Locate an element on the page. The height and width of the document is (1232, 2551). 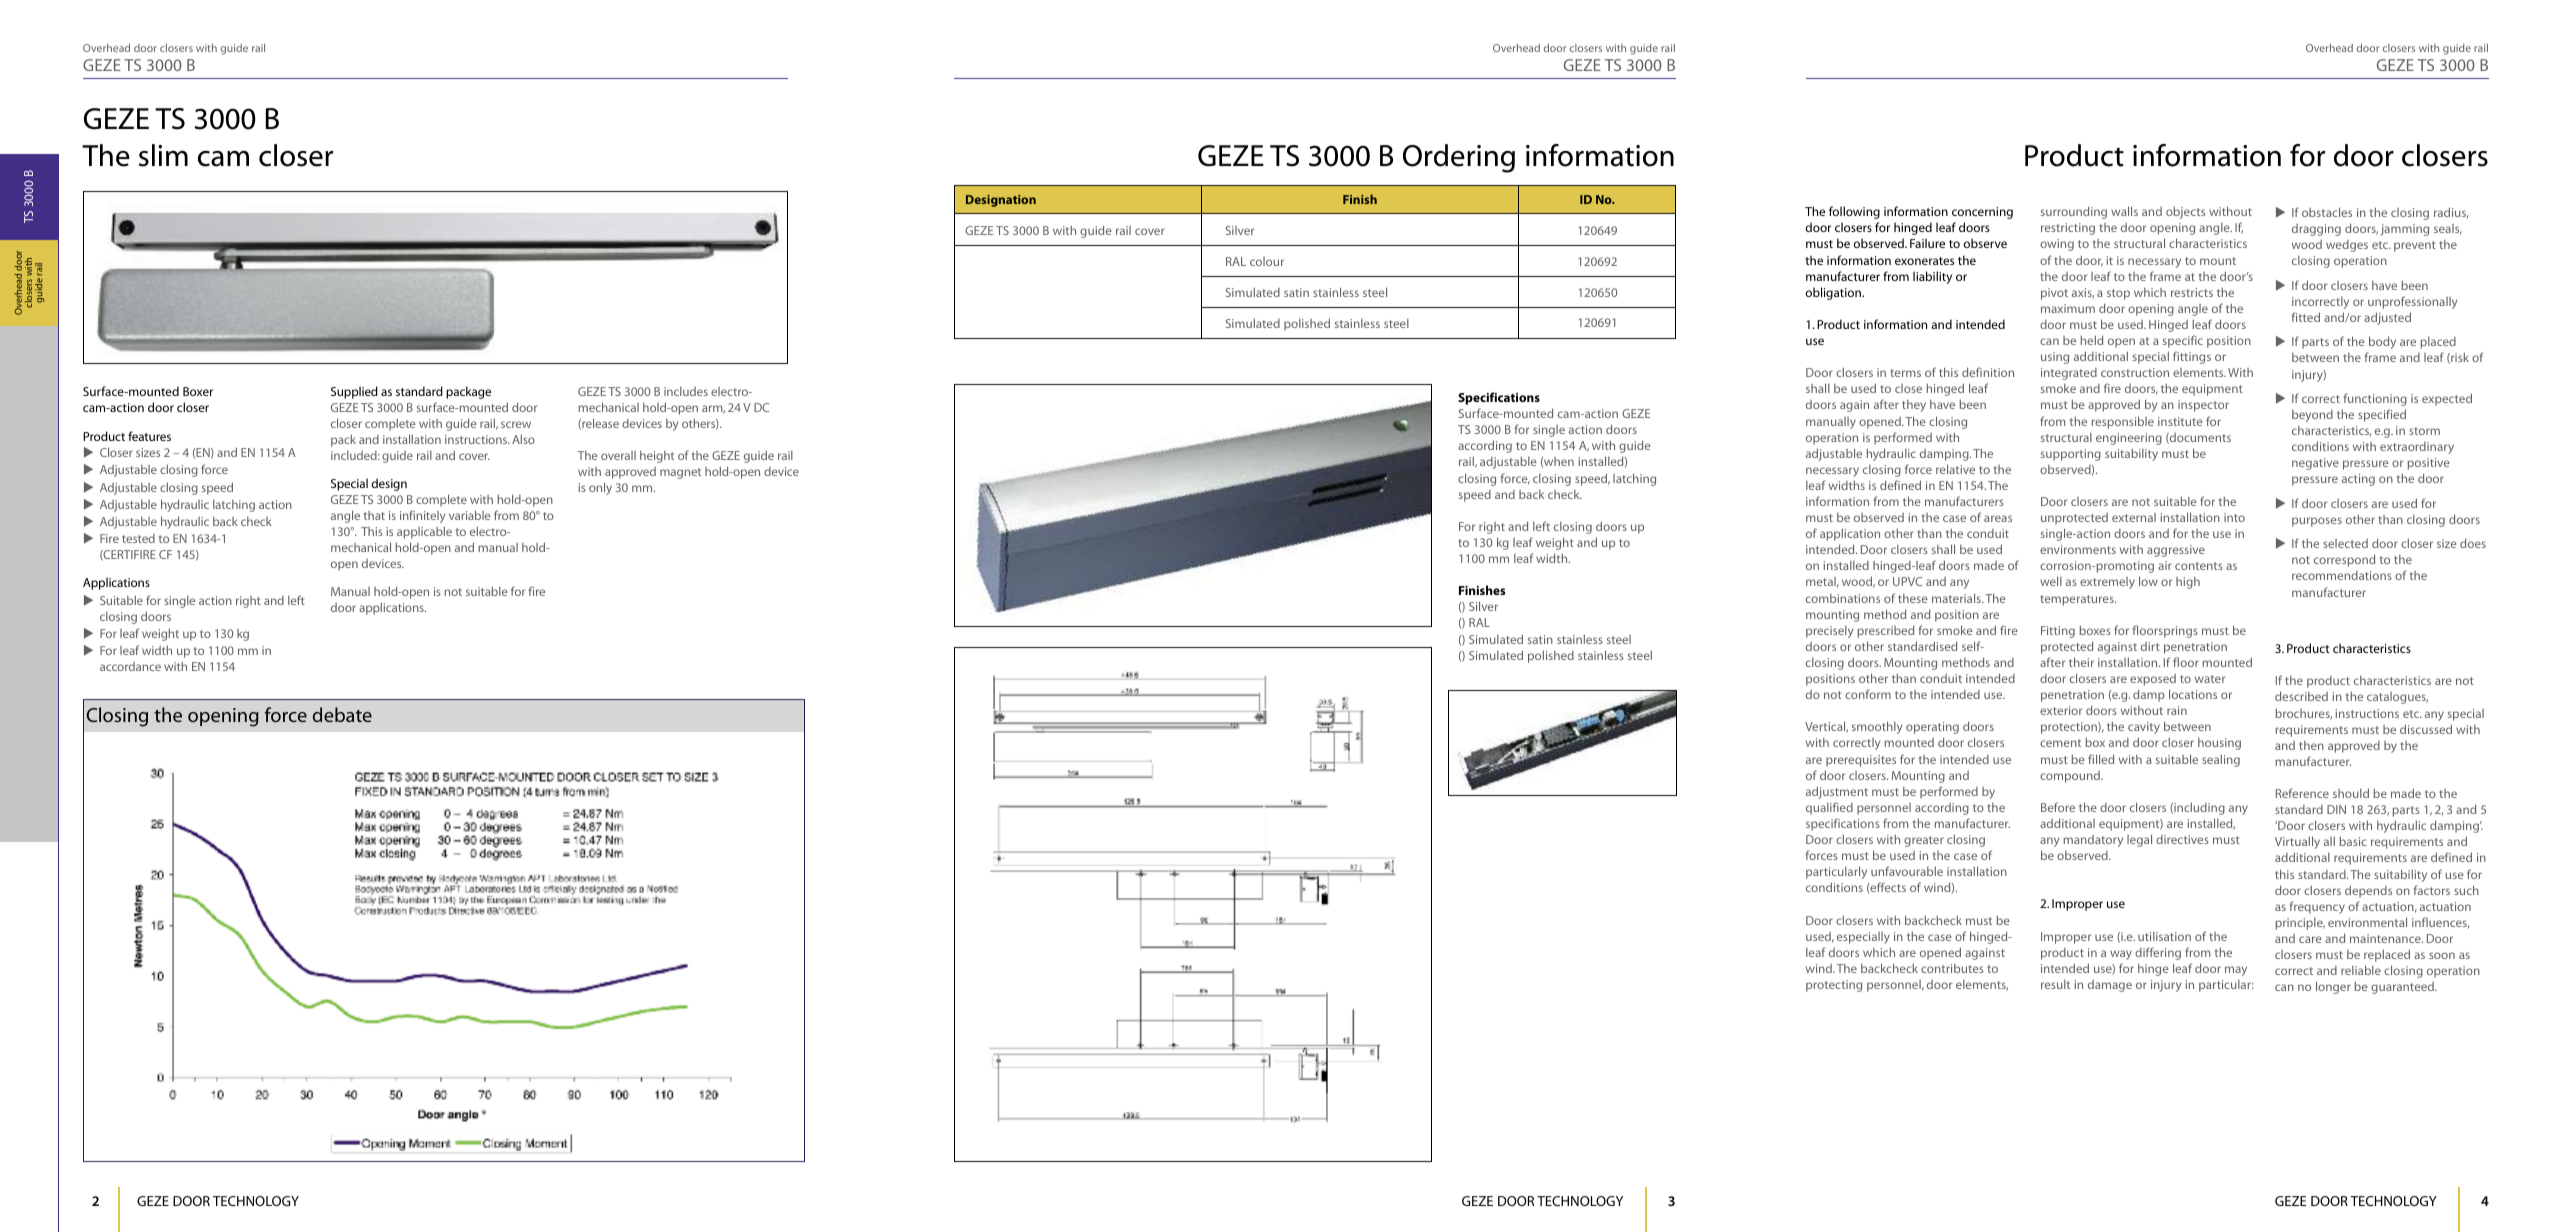
objects is located at coordinates (2185, 212).
